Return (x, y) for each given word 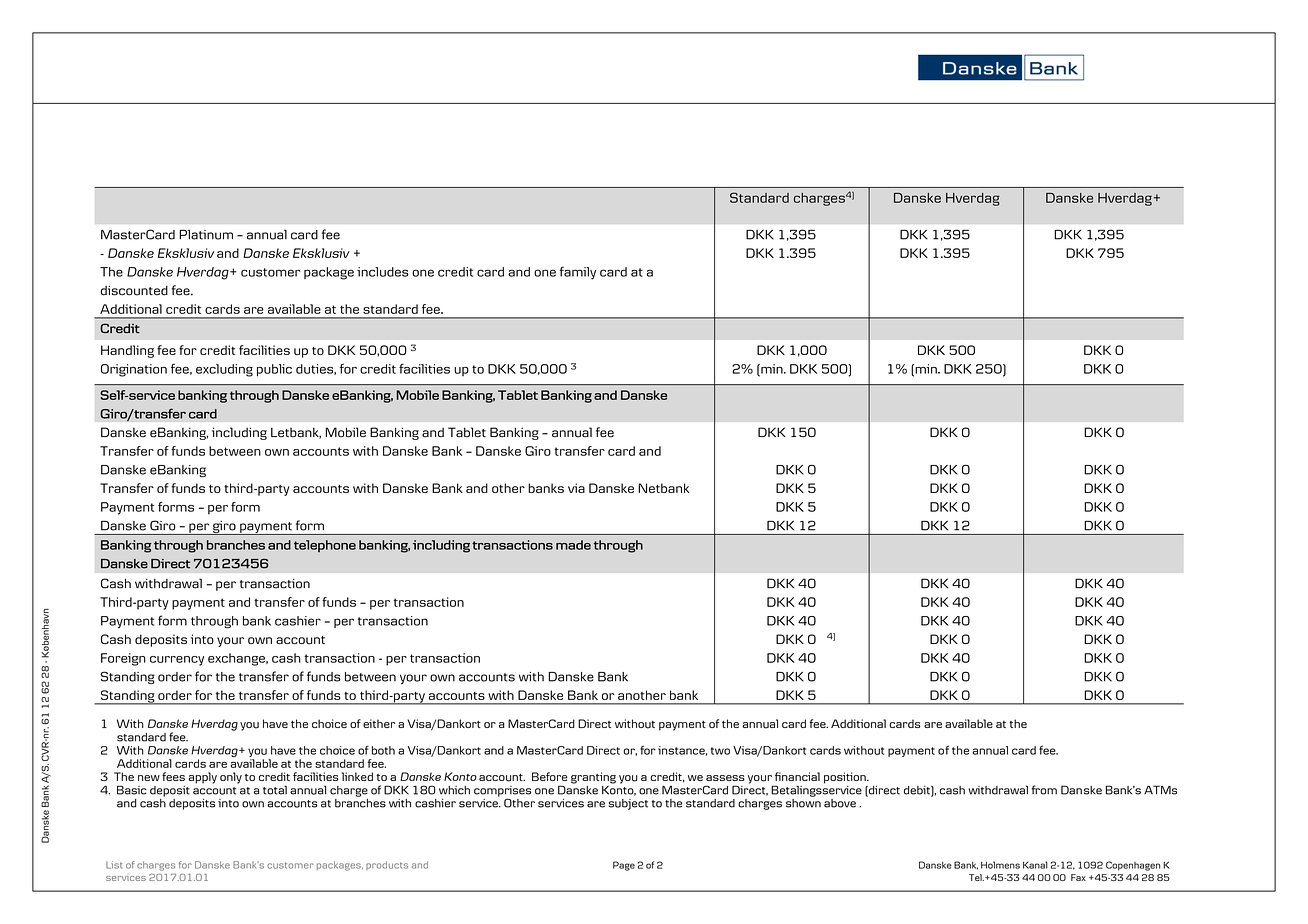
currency (177, 661)
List (114, 865)
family (578, 273)
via (576, 488)
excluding (224, 370)
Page (624, 866)
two (720, 751)
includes (382, 272)
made (573, 545)
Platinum (206, 234)
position (846, 778)
